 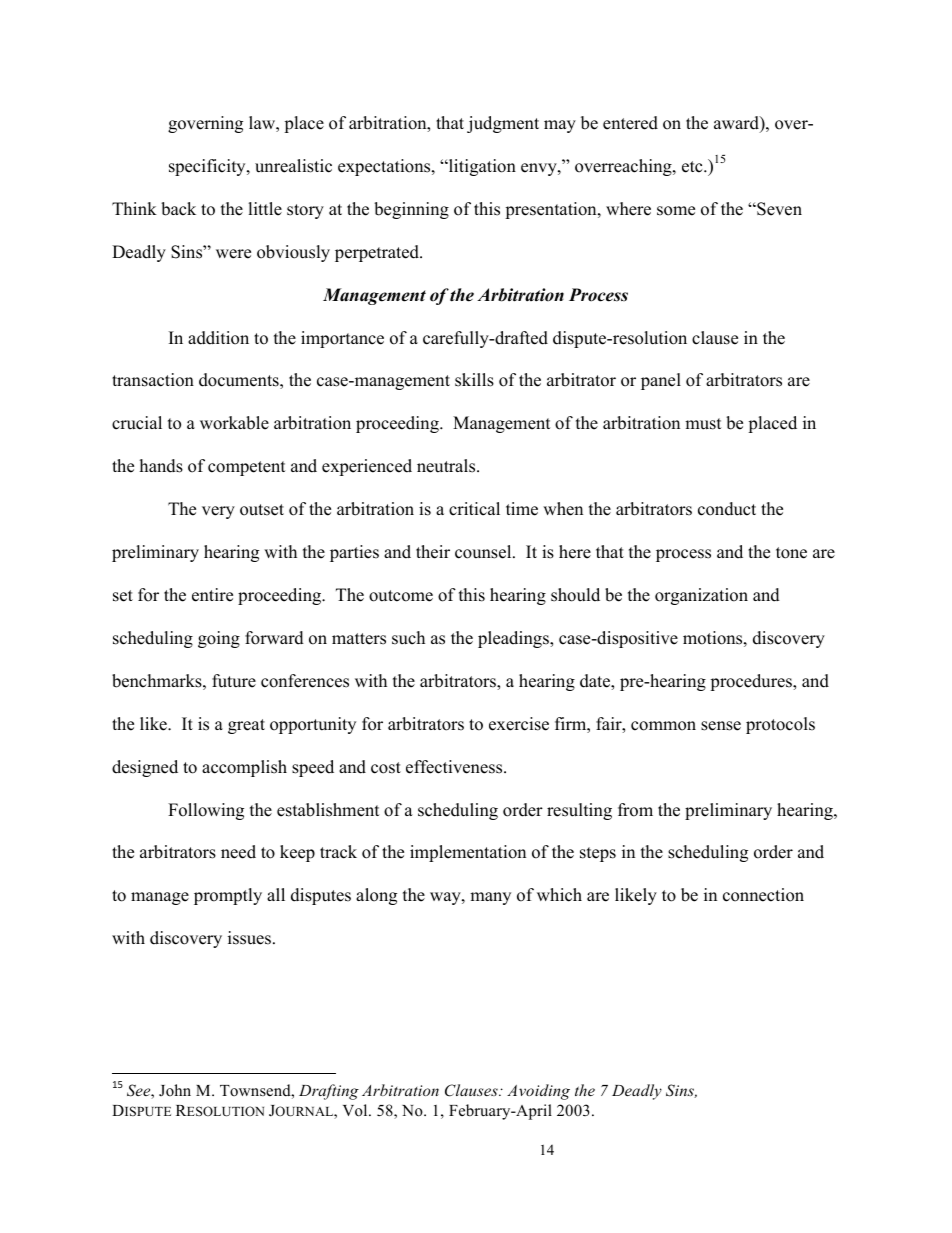 What do you see at coordinates (178, 209) in the screenshot?
I see `back` at bounding box center [178, 209].
